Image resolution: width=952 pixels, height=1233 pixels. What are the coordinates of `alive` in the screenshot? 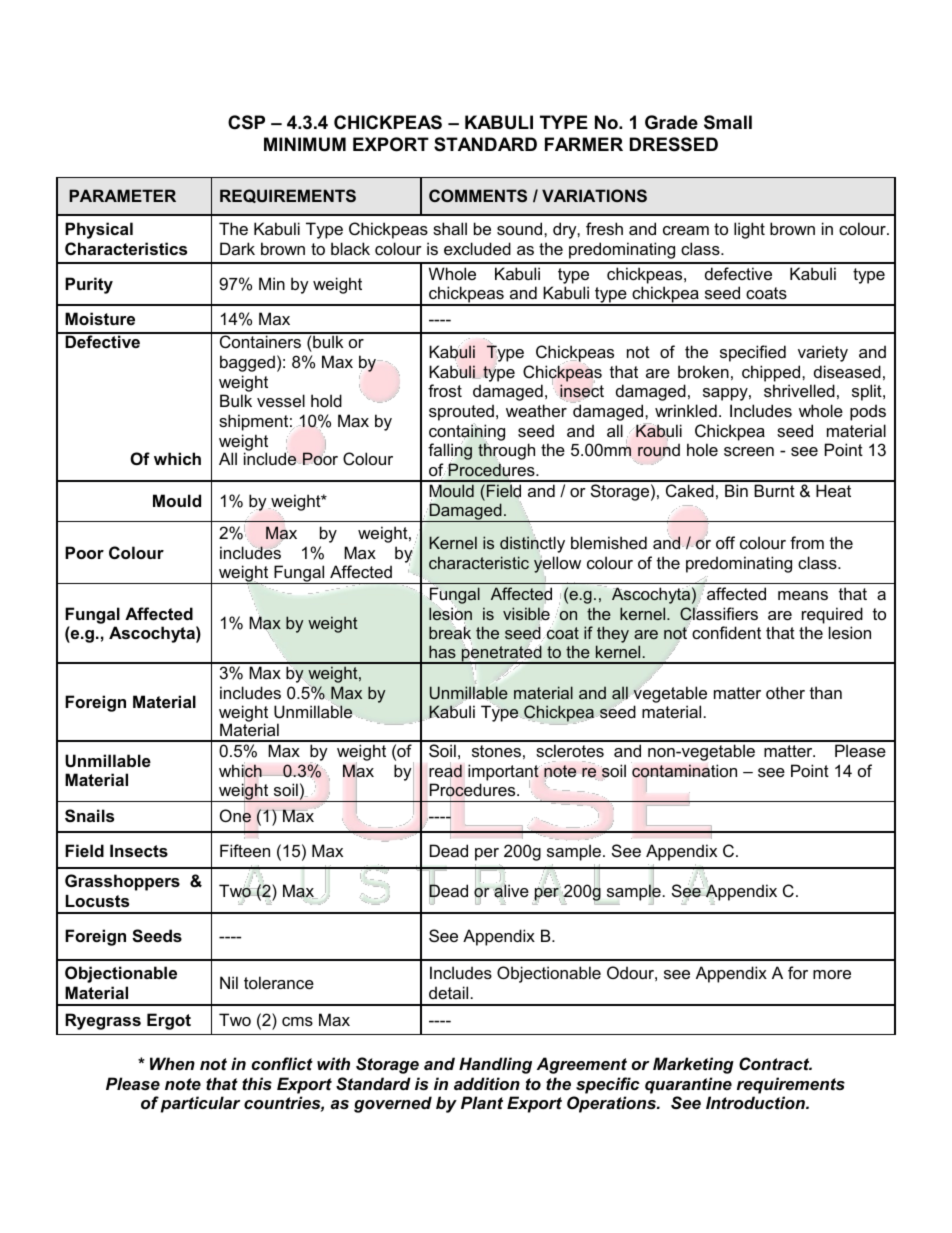 It's located at (511, 891).
